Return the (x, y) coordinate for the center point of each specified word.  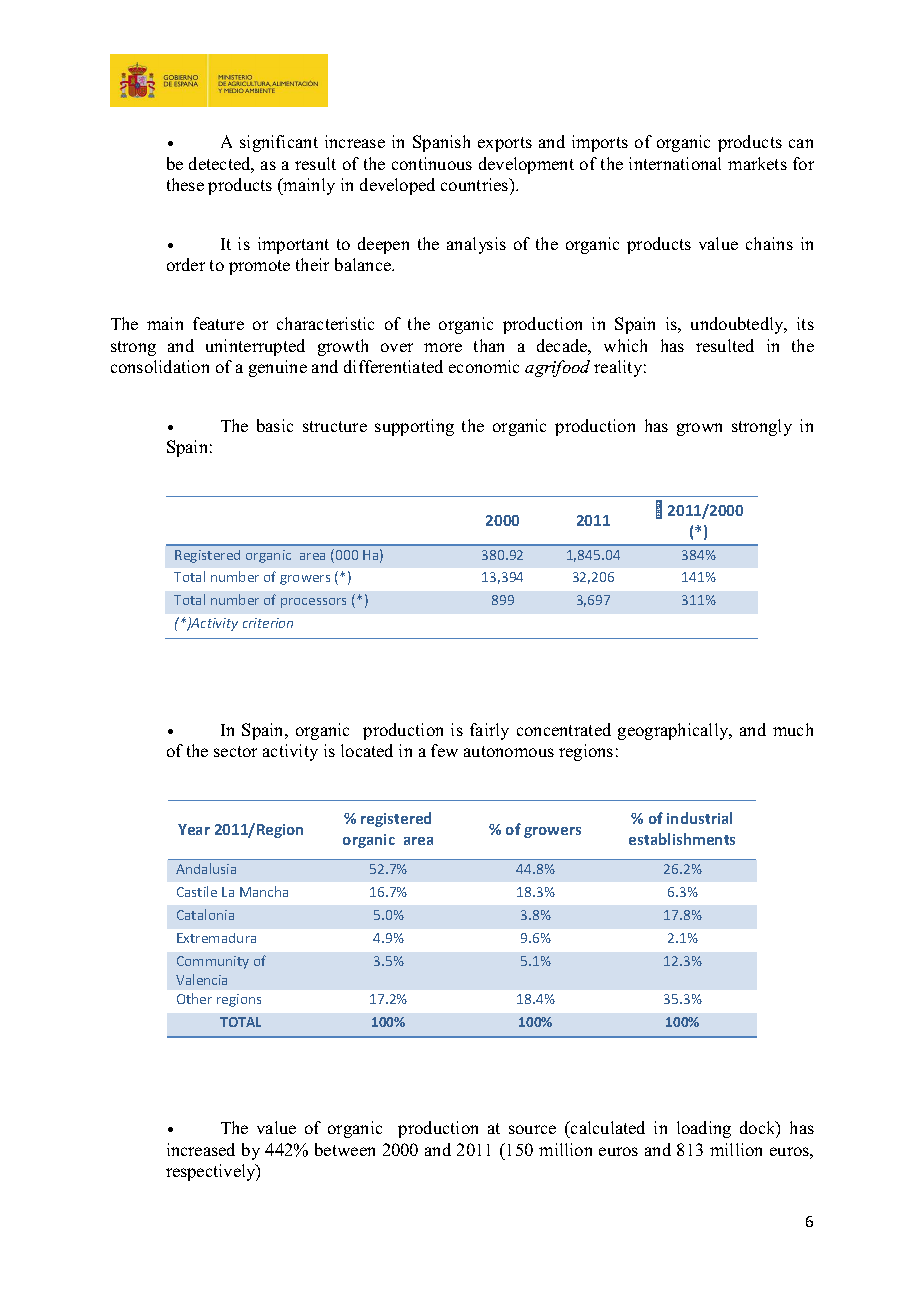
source (532, 1129)
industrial (699, 818)
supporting (414, 427)
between (345, 1149)
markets (757, 163)
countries (476, 186)
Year (194, 829)
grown (699, 429)
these (185, 184)
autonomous (509, 751)
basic (275, 425)
